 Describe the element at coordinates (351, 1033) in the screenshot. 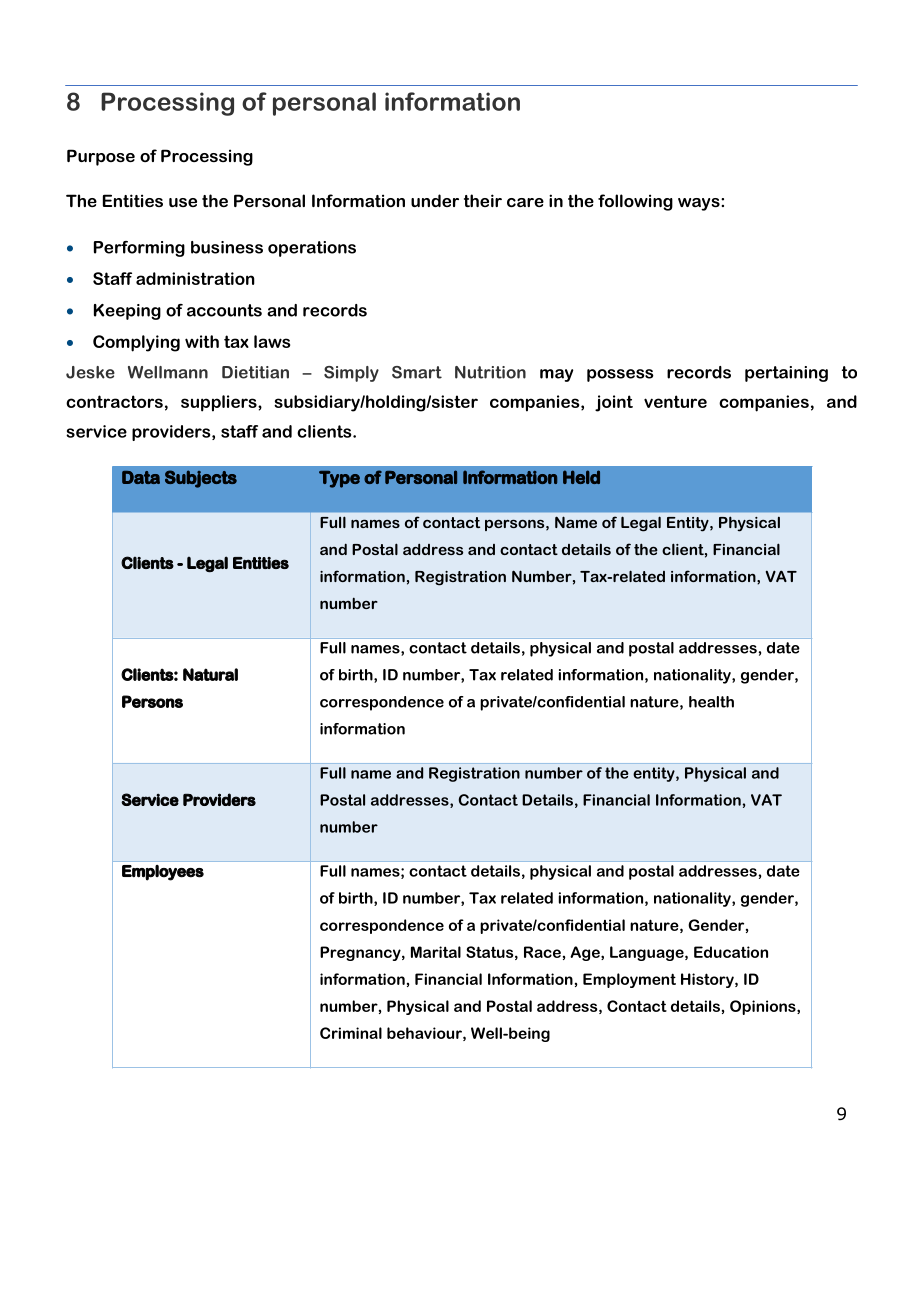

I see `Criminal` at that location.
